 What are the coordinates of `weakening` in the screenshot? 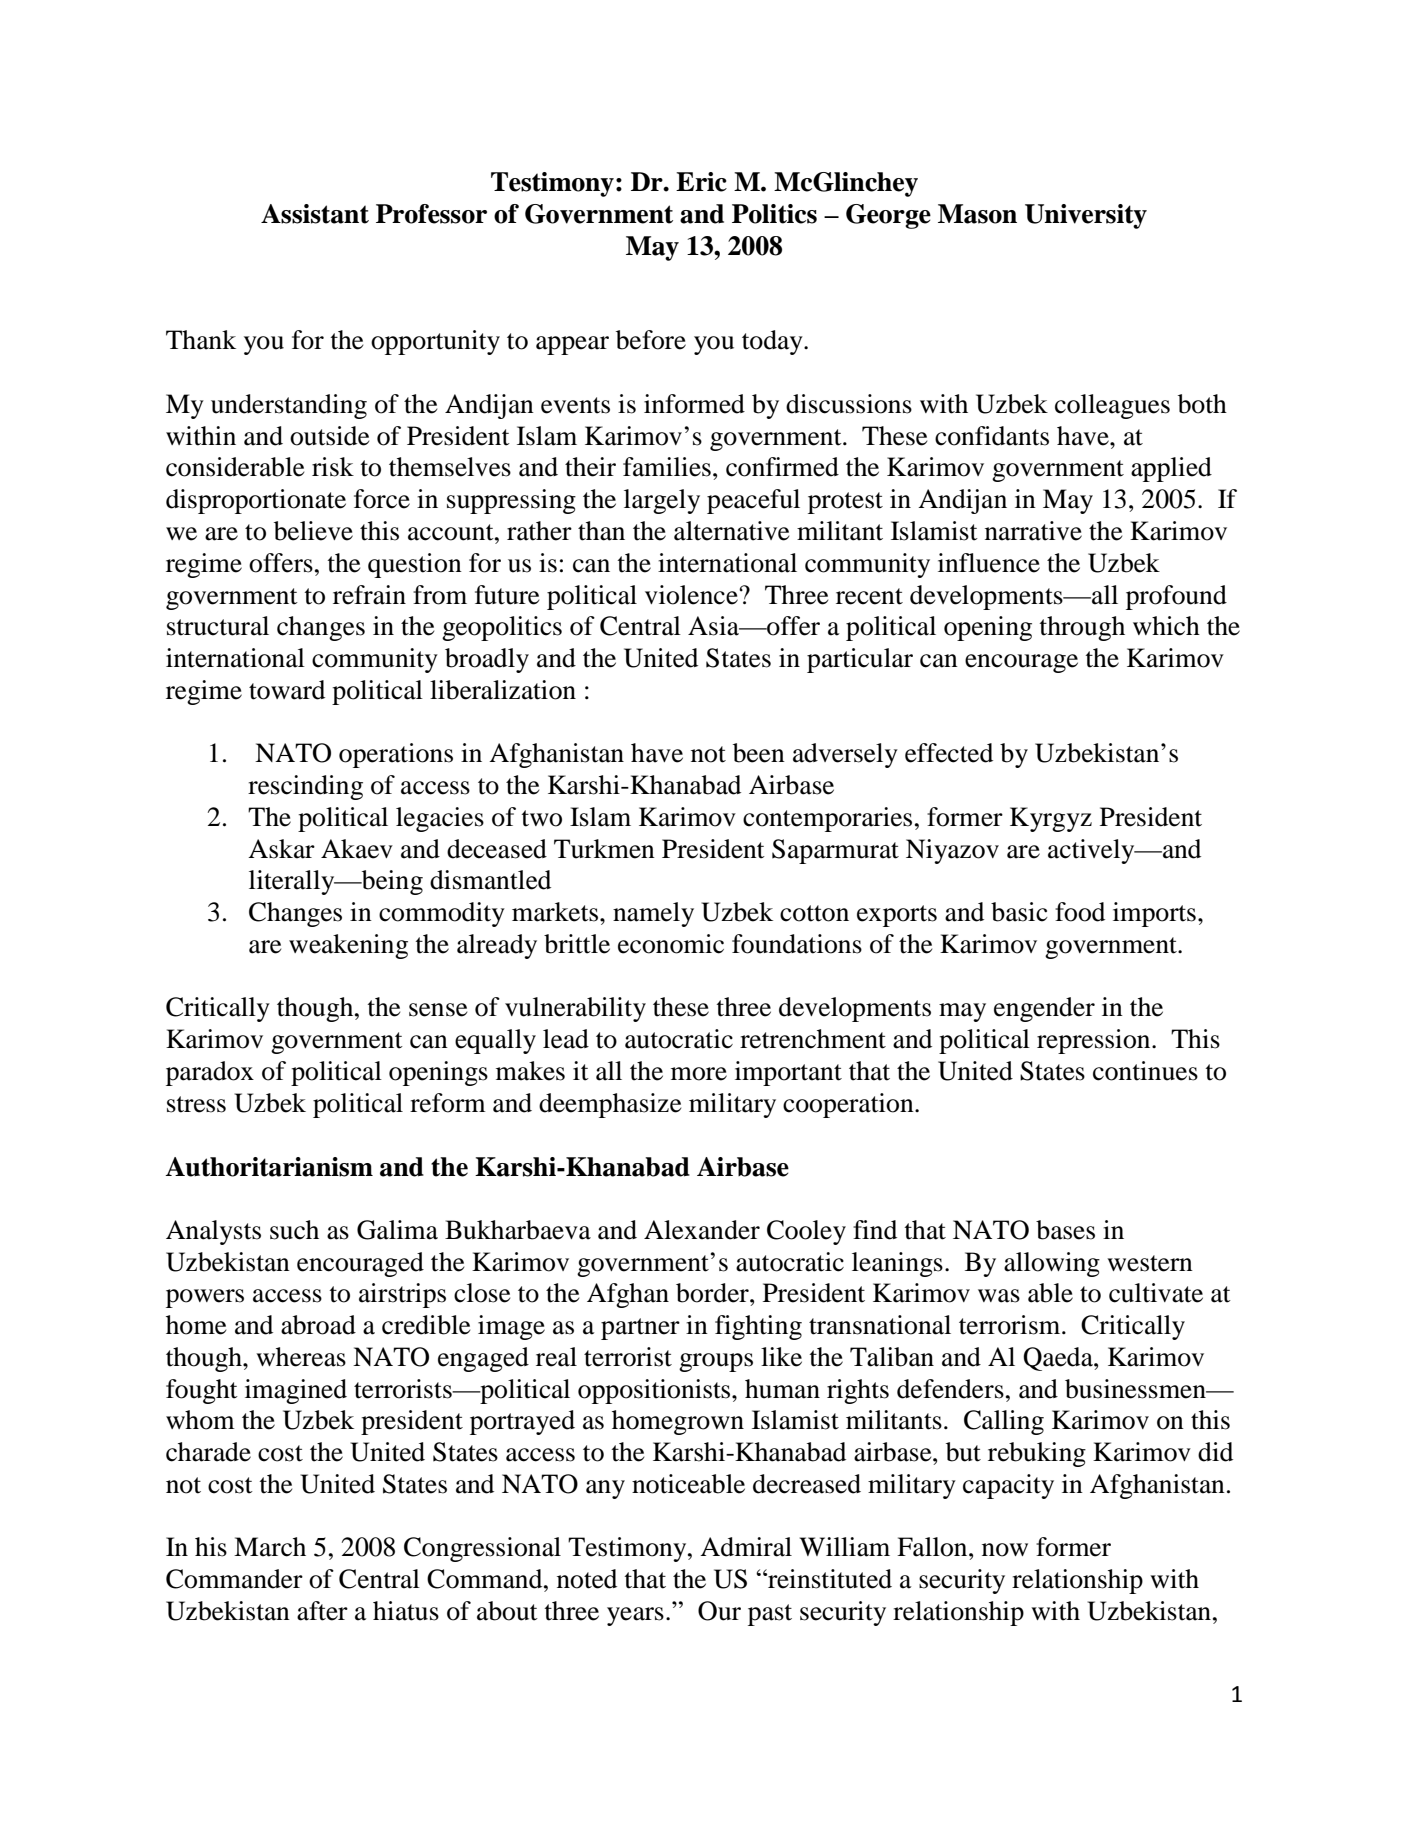 It's located at (348, 946).
